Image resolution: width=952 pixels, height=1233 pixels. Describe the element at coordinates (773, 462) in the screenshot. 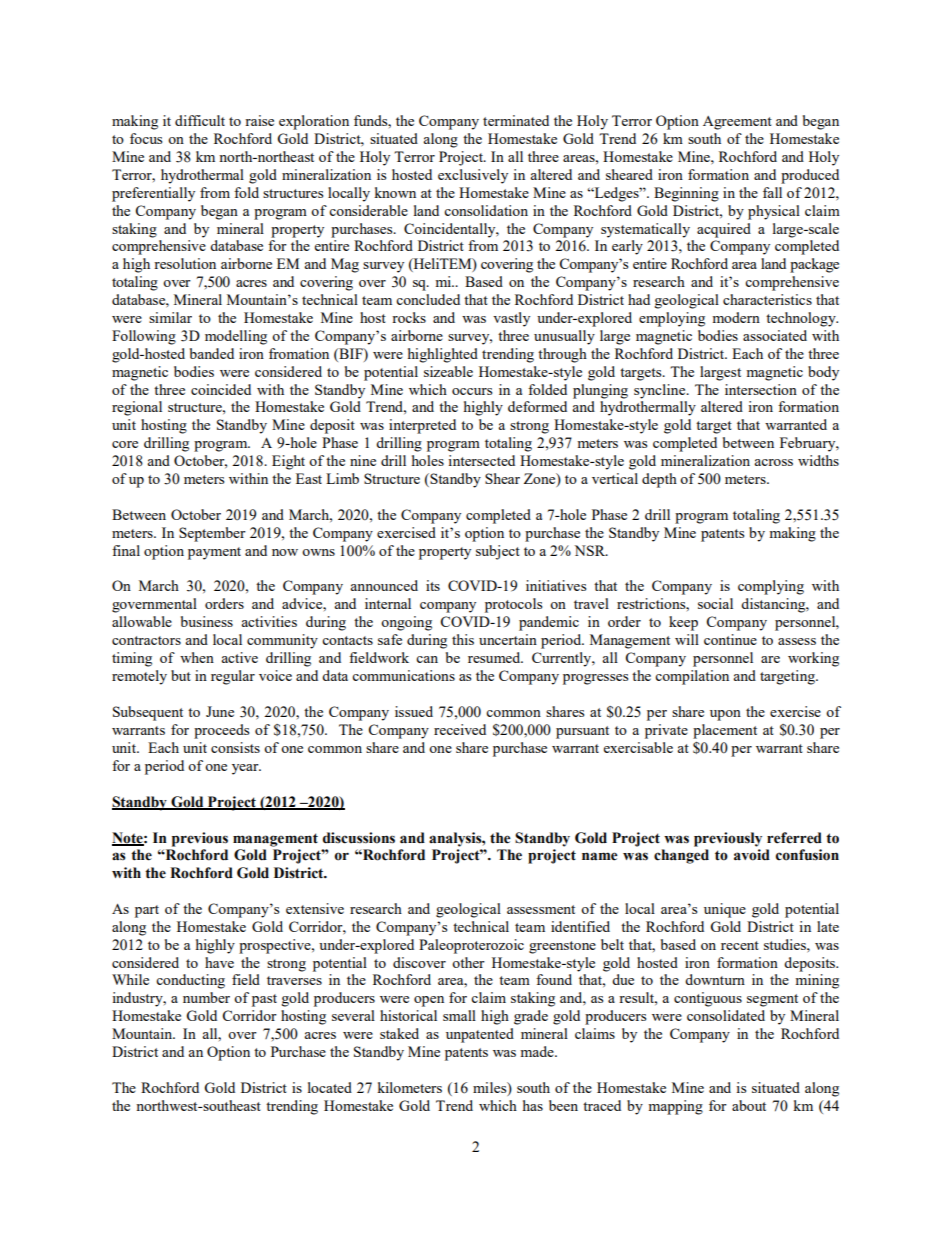

I see `across` at that location.
